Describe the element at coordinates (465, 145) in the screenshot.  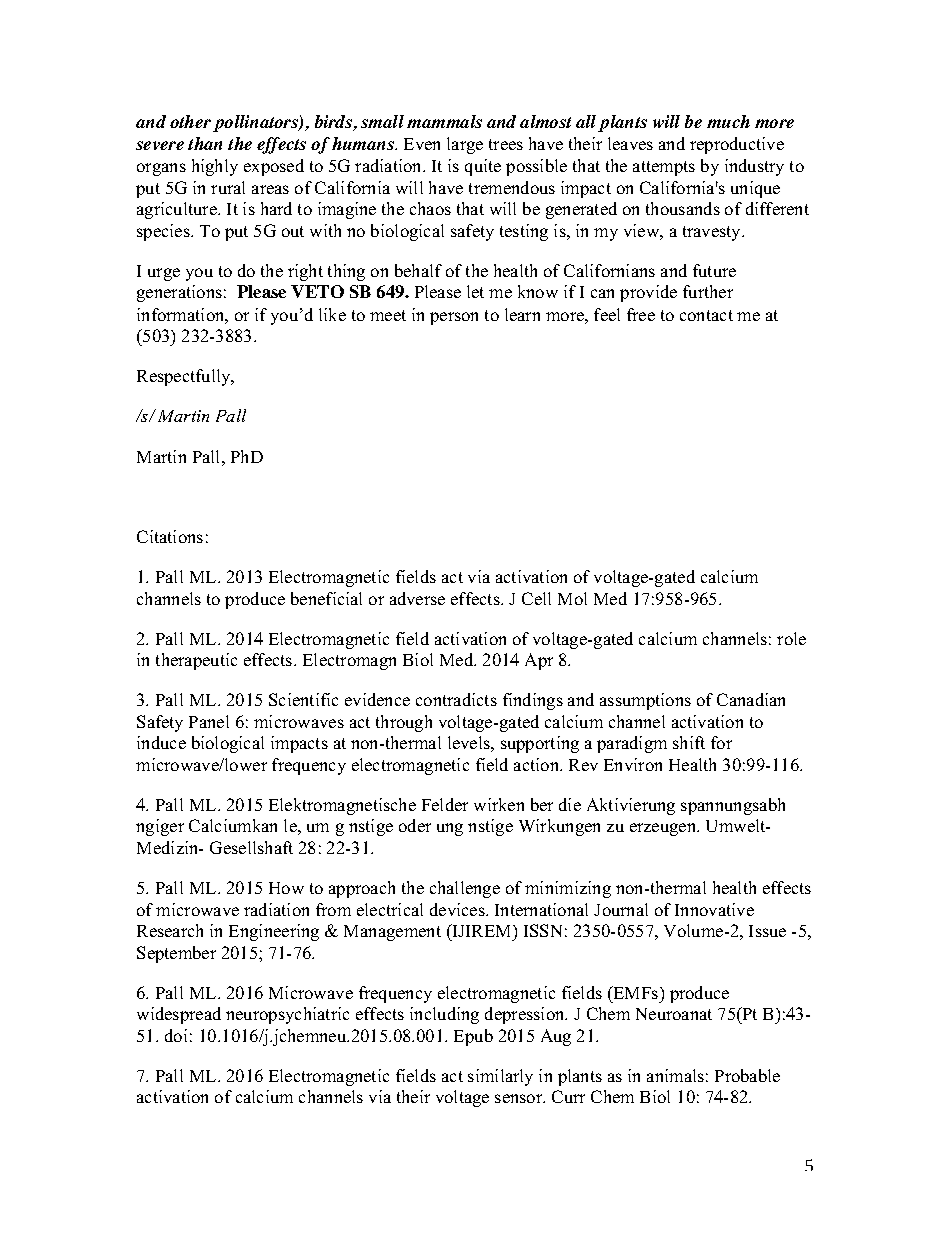
I see `large` at that location.
